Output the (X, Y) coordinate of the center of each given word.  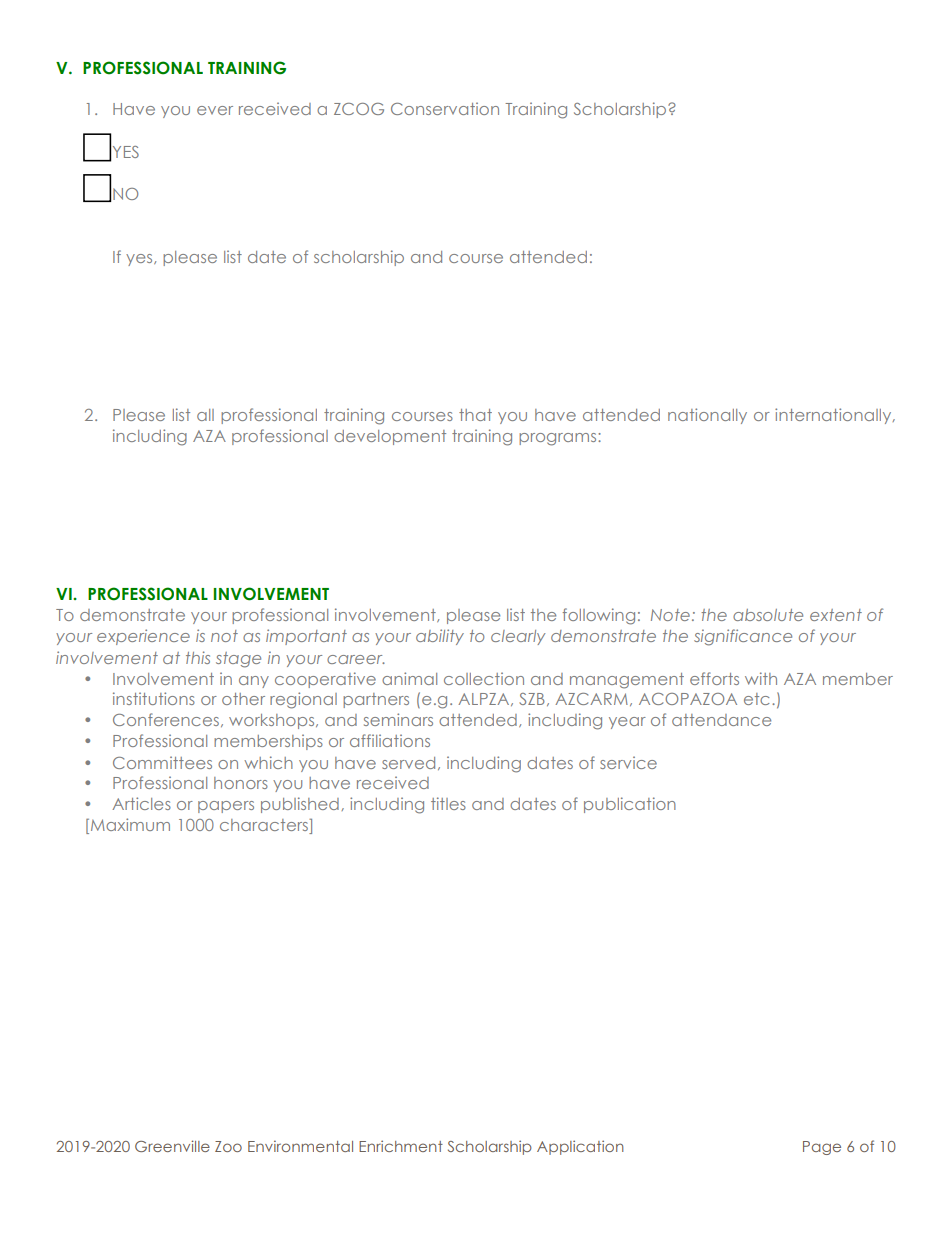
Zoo (228, 1146)
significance (743, 637)
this (198, 657)
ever (215, 110)
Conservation (445, 108)
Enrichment (401, 1146)
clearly (518, 637)
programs (559, 439)
